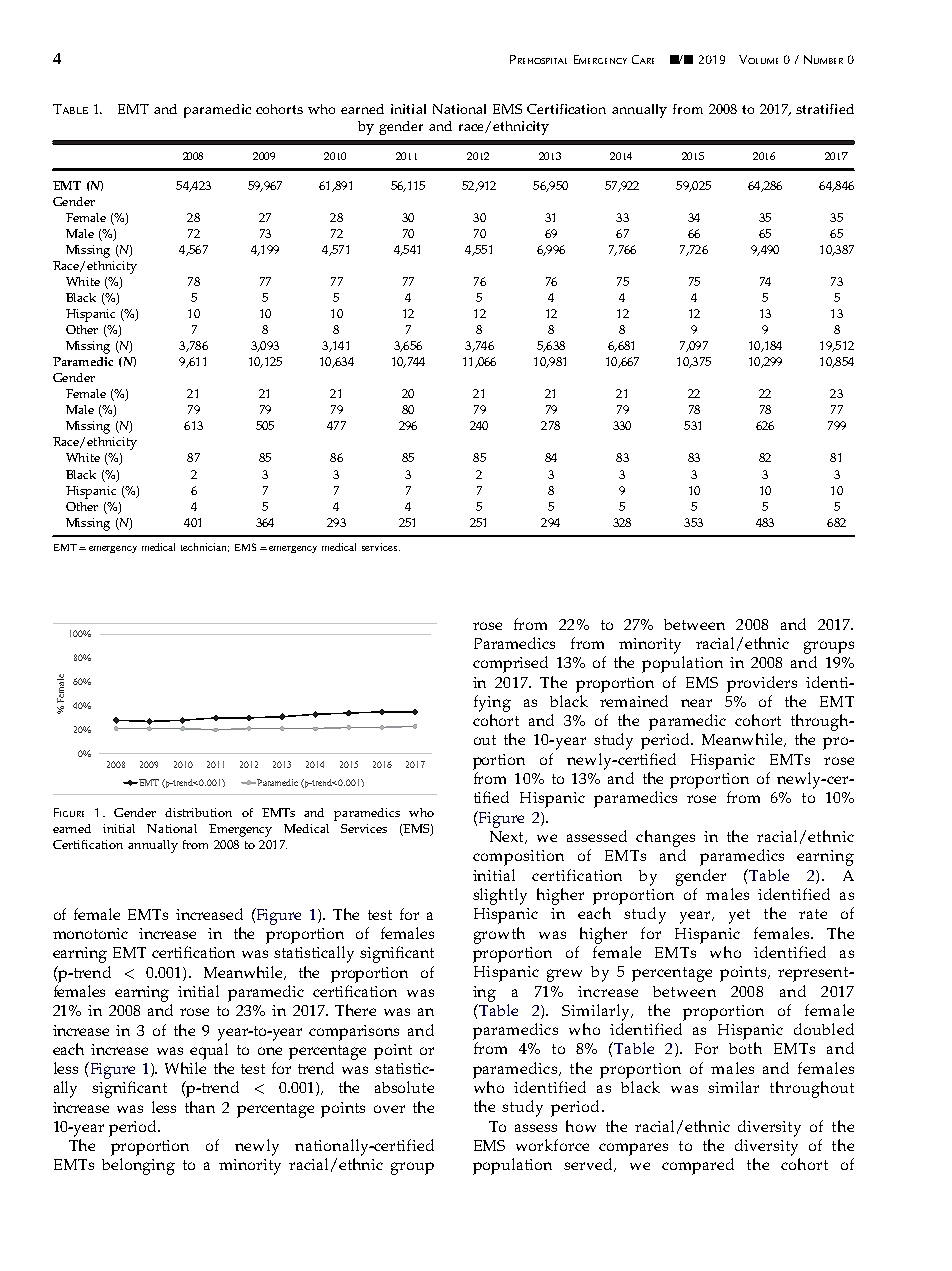  What do you see at coordinates (762, 684) in the page?
I see `providers` at bounding box center [762, 684].
